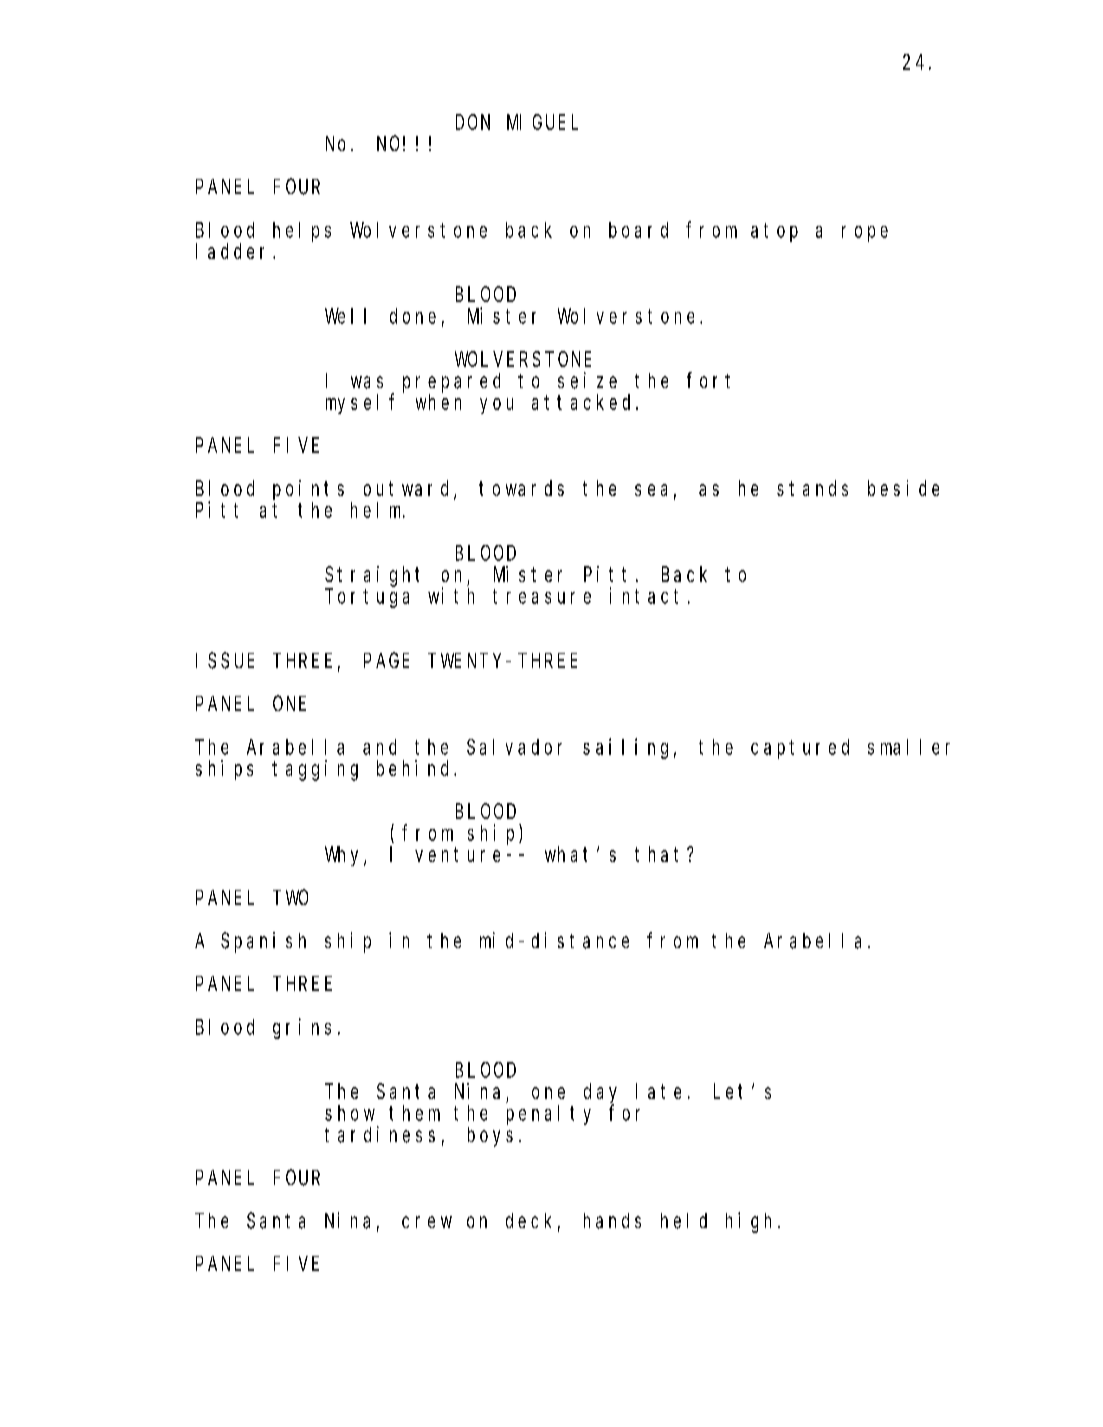 The width and height of the screenshot is (1103, 1427). What do you see at coordinates (380, 1134) in the screenshot?
I see `tardiness` at bounding box center [380, 1134].
